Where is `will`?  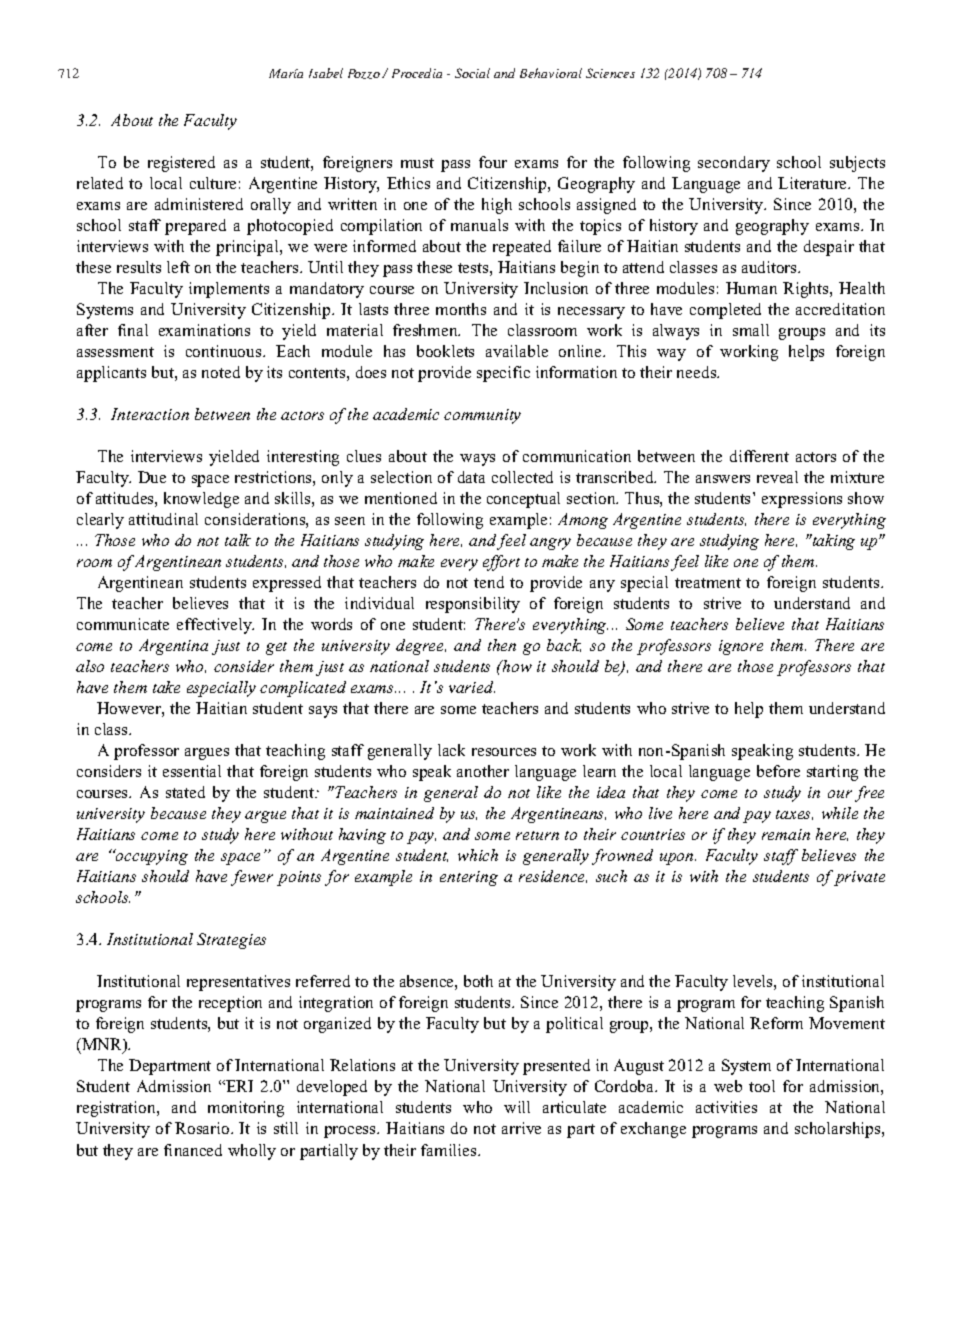
will is located at coordinates (517, 1107).
